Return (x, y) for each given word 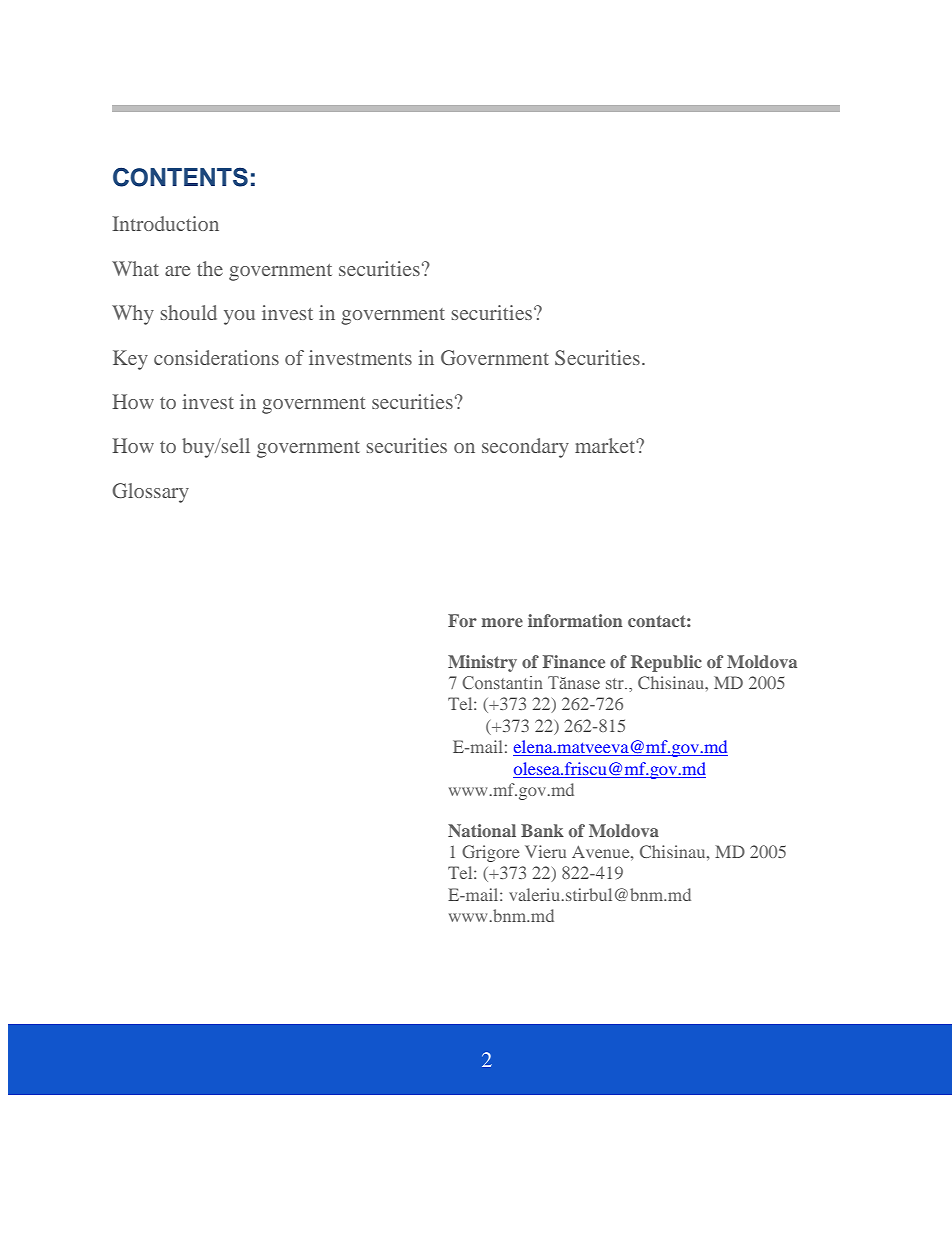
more (502, 622)
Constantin (502, 682)
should (189, 312)
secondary (525, 448)
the (210, 268)
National (482, 830)
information (575, 620)
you (239, 317)
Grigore (491, 853)
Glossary (150, 493)
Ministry (482, 663)
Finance (574, 661)
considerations (216, 357)
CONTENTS (180, 177)
